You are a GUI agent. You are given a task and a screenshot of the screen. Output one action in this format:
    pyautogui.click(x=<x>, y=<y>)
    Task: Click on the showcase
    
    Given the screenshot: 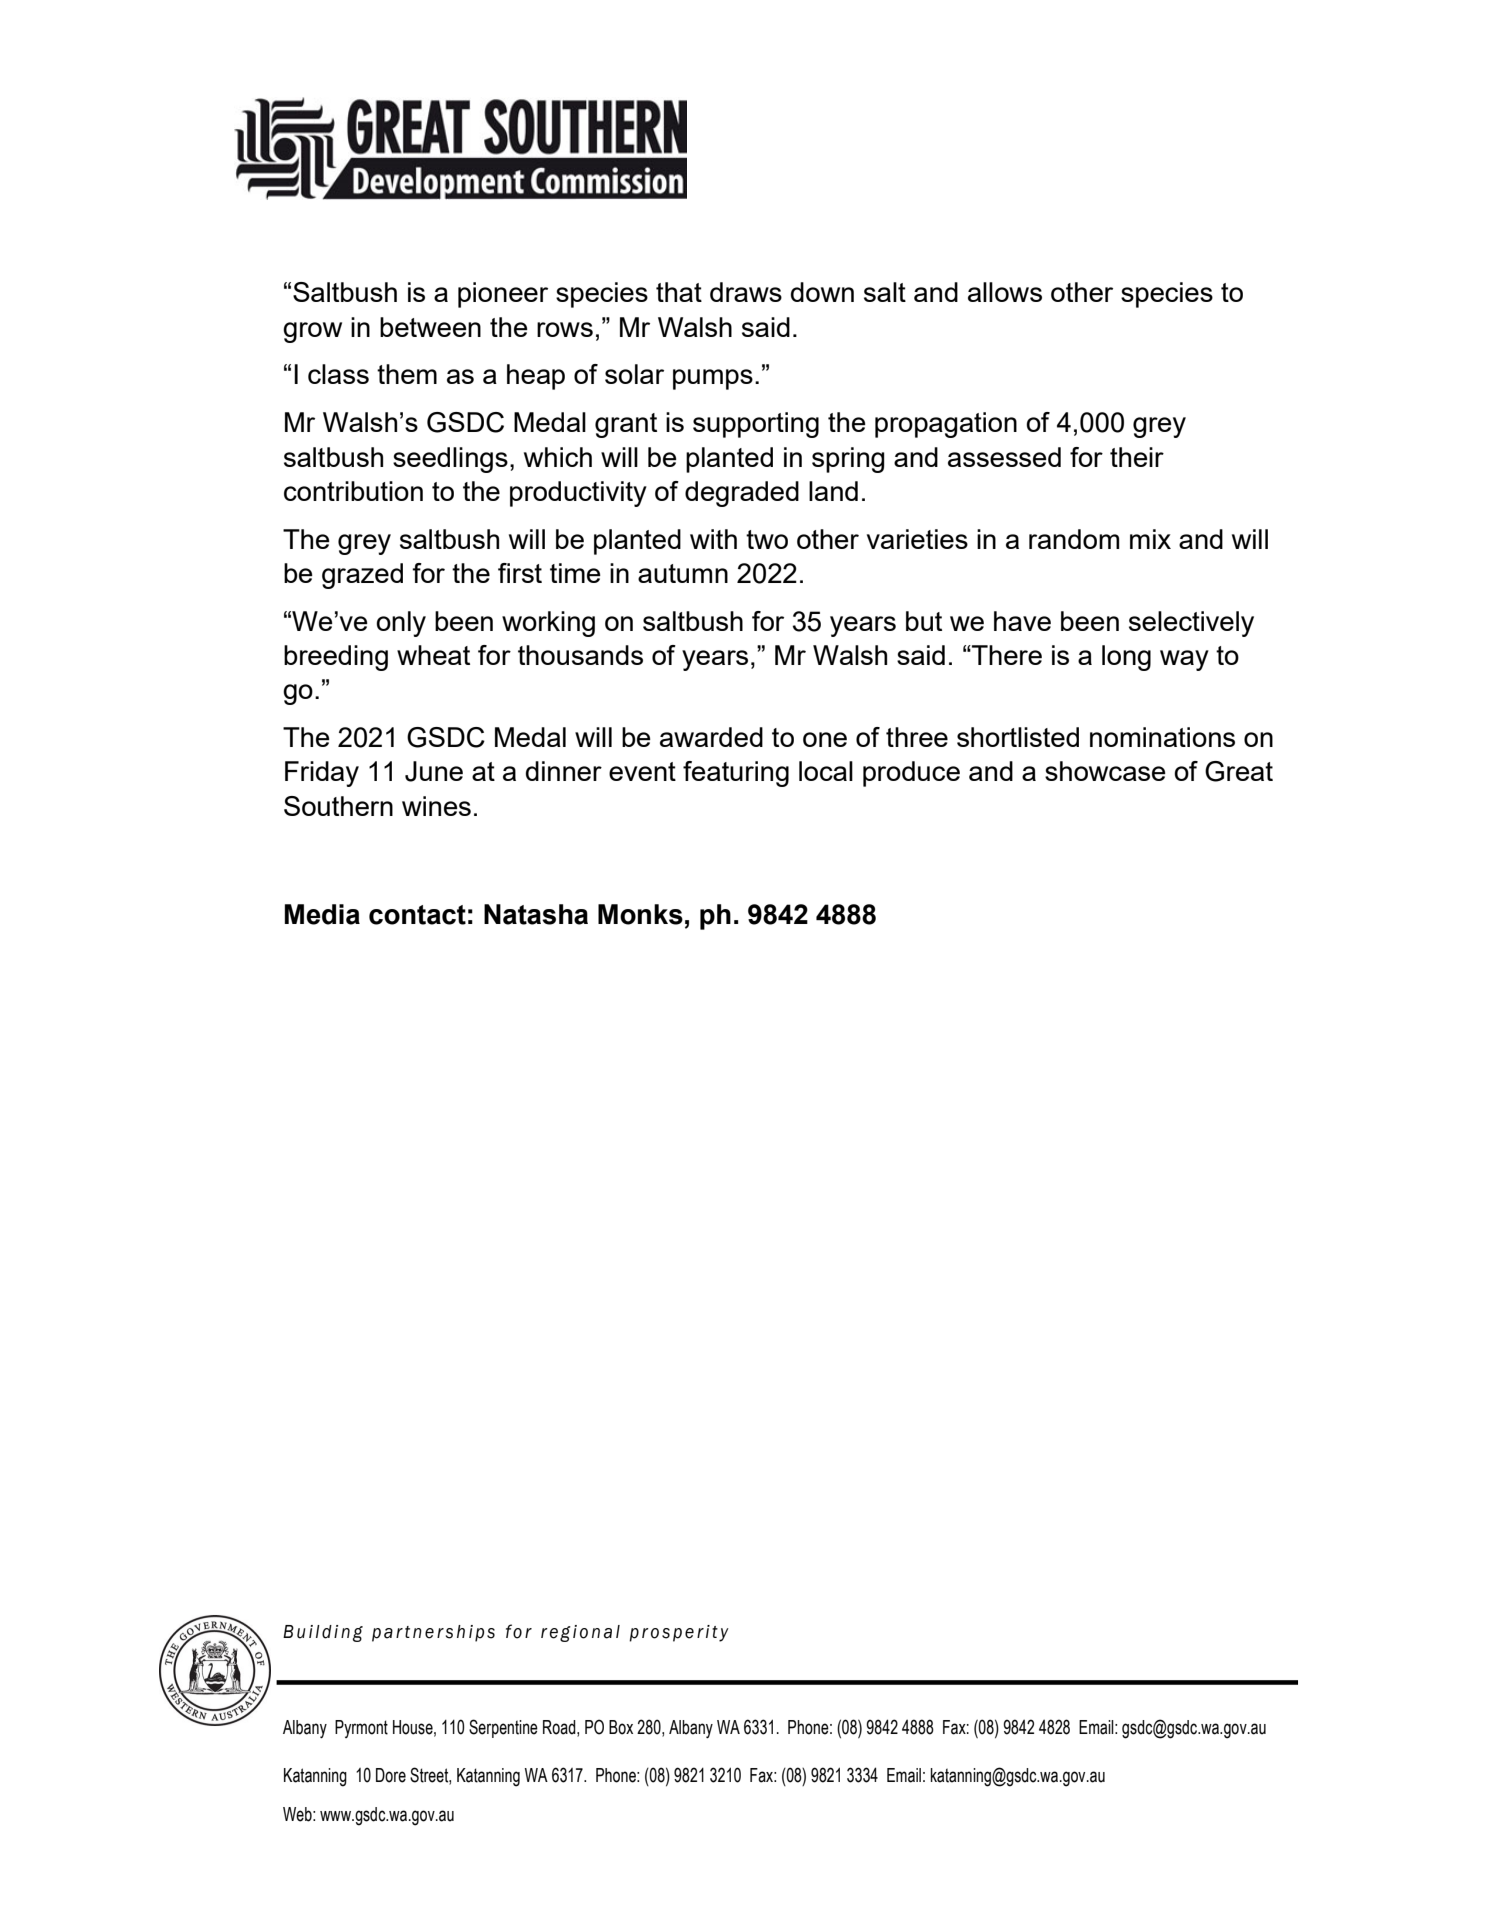 What is the action you would take?
    pyautogui.click(x=1105, y=771)
